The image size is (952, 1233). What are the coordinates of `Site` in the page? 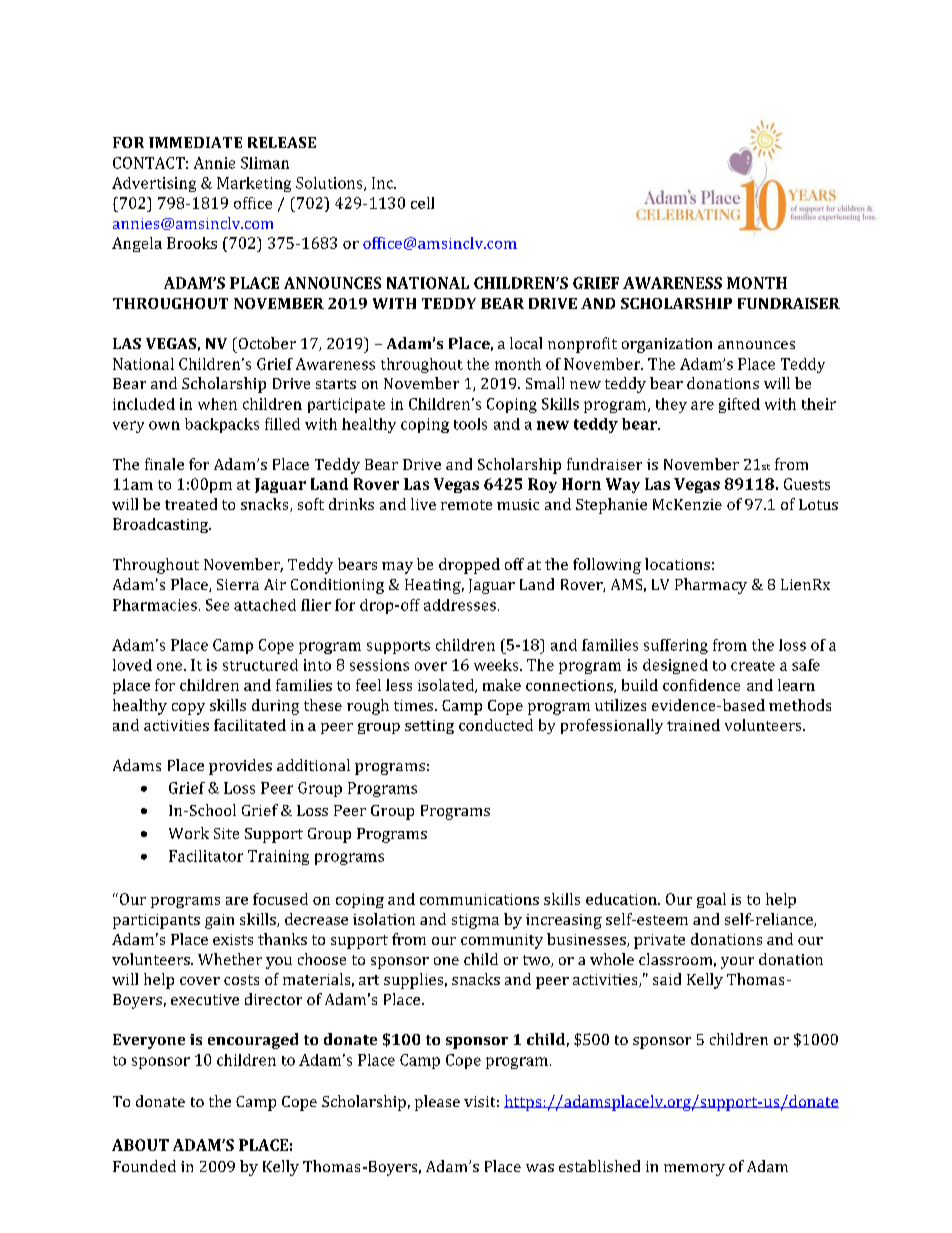 It's located at (226, 833).
